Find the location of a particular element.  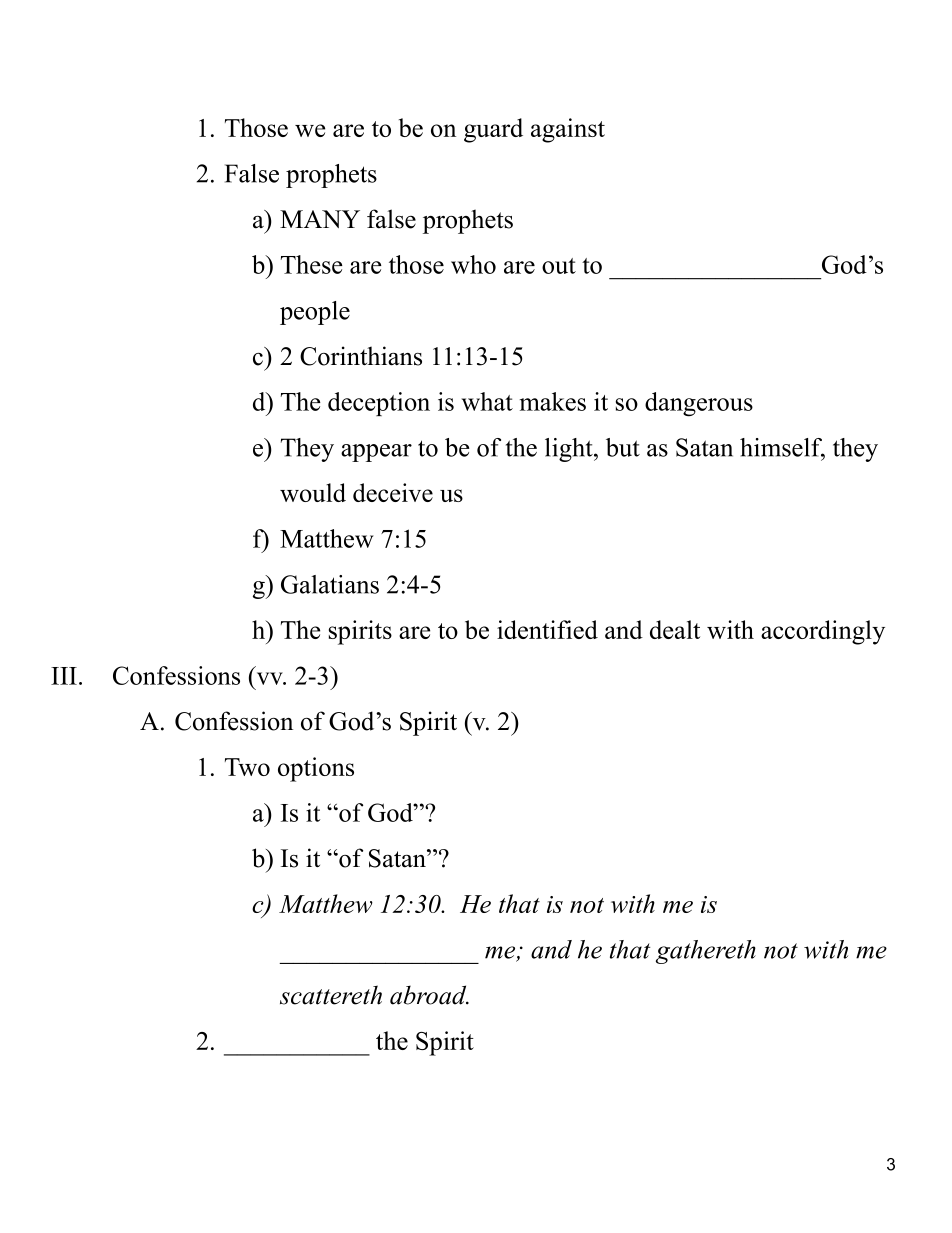

would is located at coordinates (313, 492).
